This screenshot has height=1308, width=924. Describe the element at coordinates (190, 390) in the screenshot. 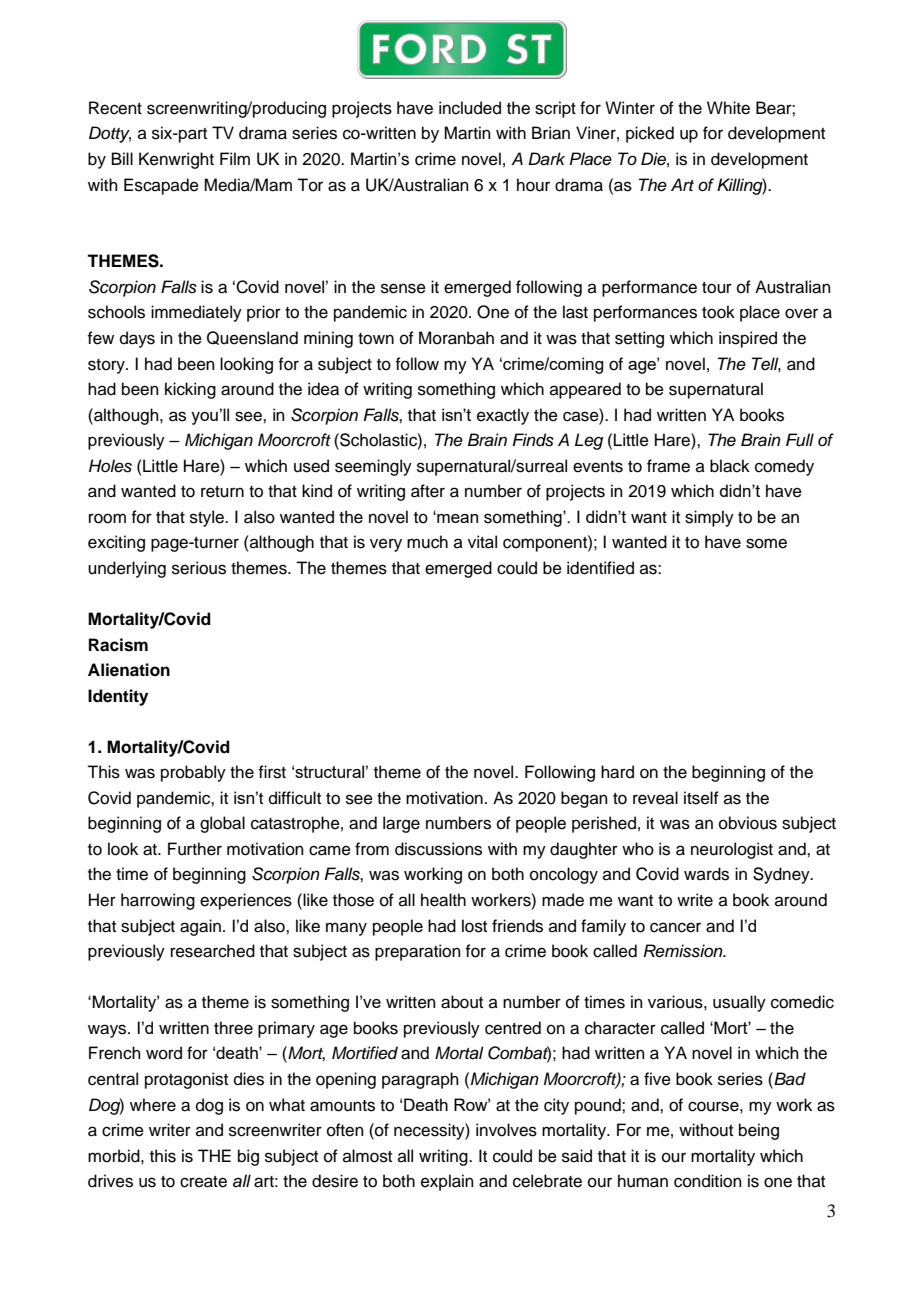

I see `kicking` at that location.
